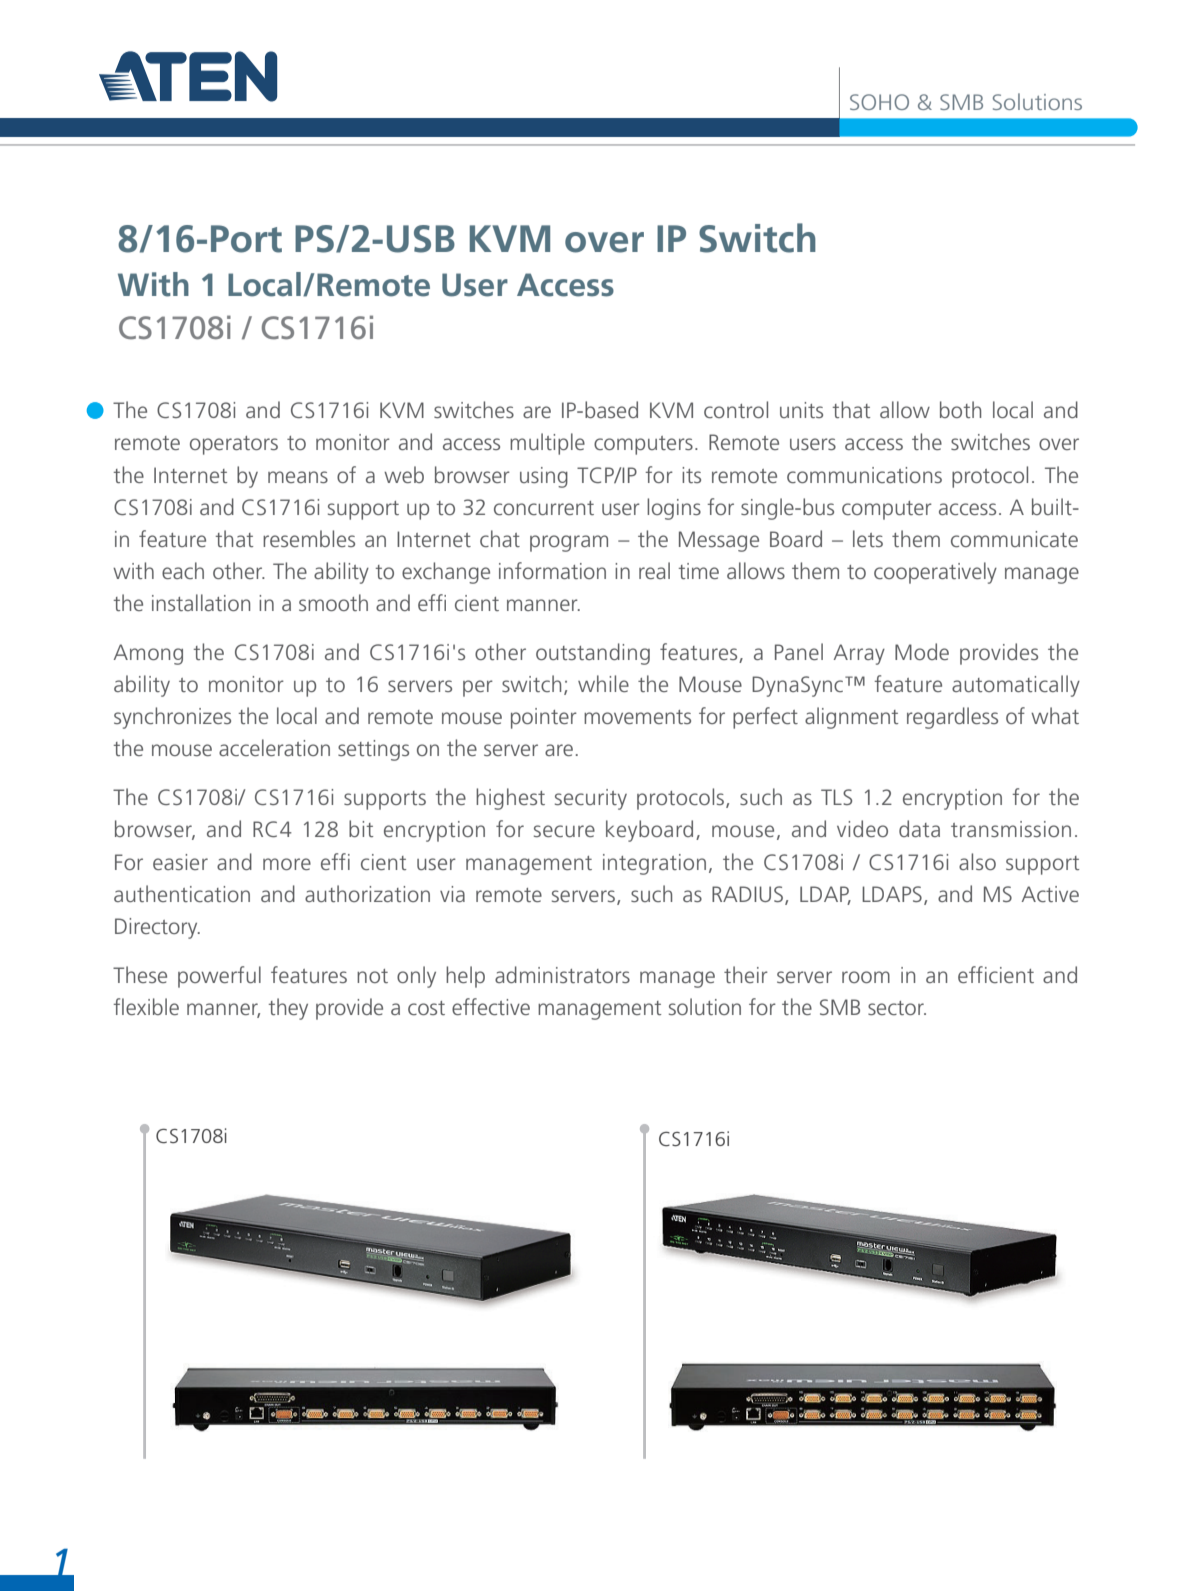 This image has width=1193, height=1591. Describe the element at coordinates (960, 409) in the image. I see `both` at that location.
